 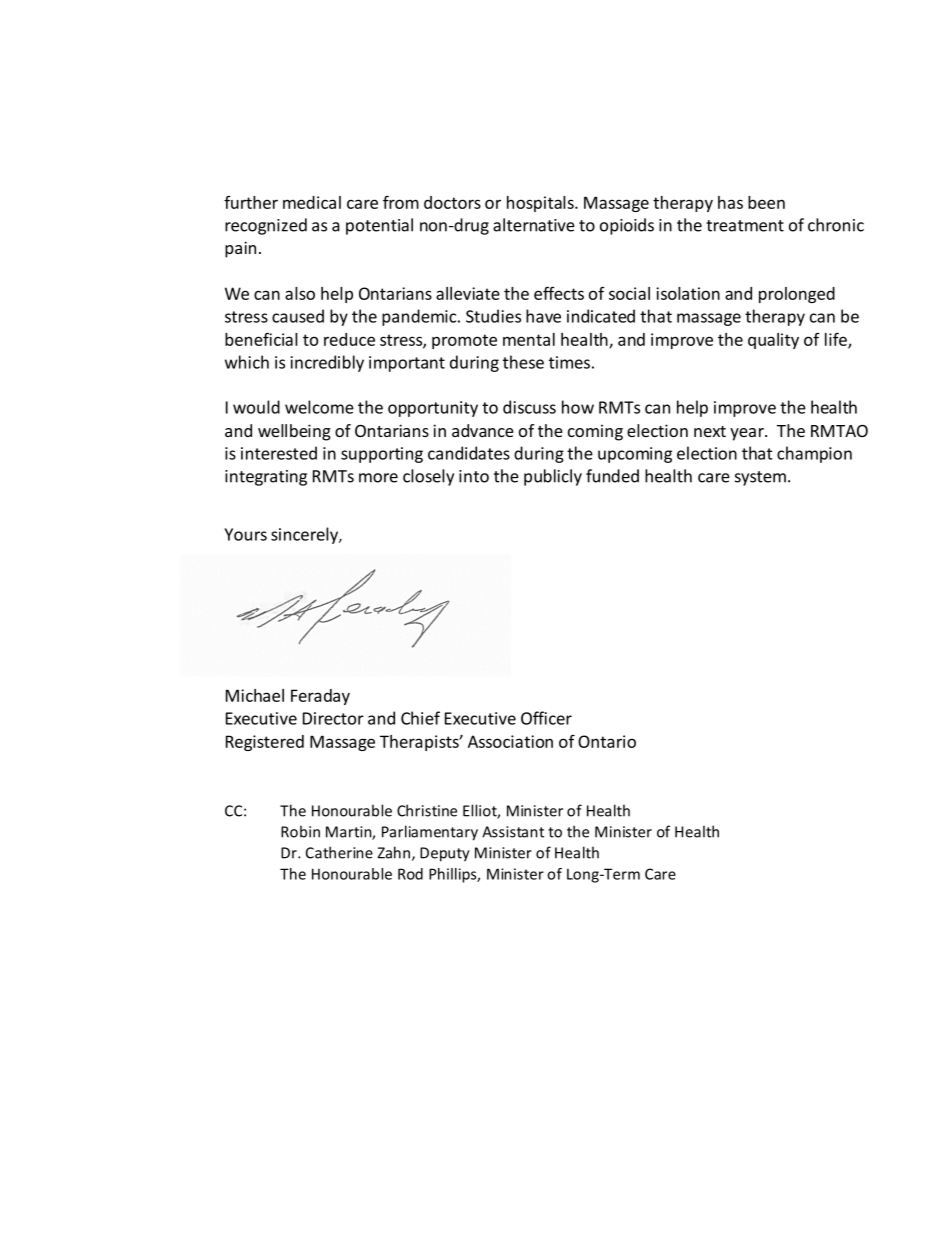 What do you see at coordinates (294, 432) in the document?
I see `wellbeing` at bounding box center [294, 432].
